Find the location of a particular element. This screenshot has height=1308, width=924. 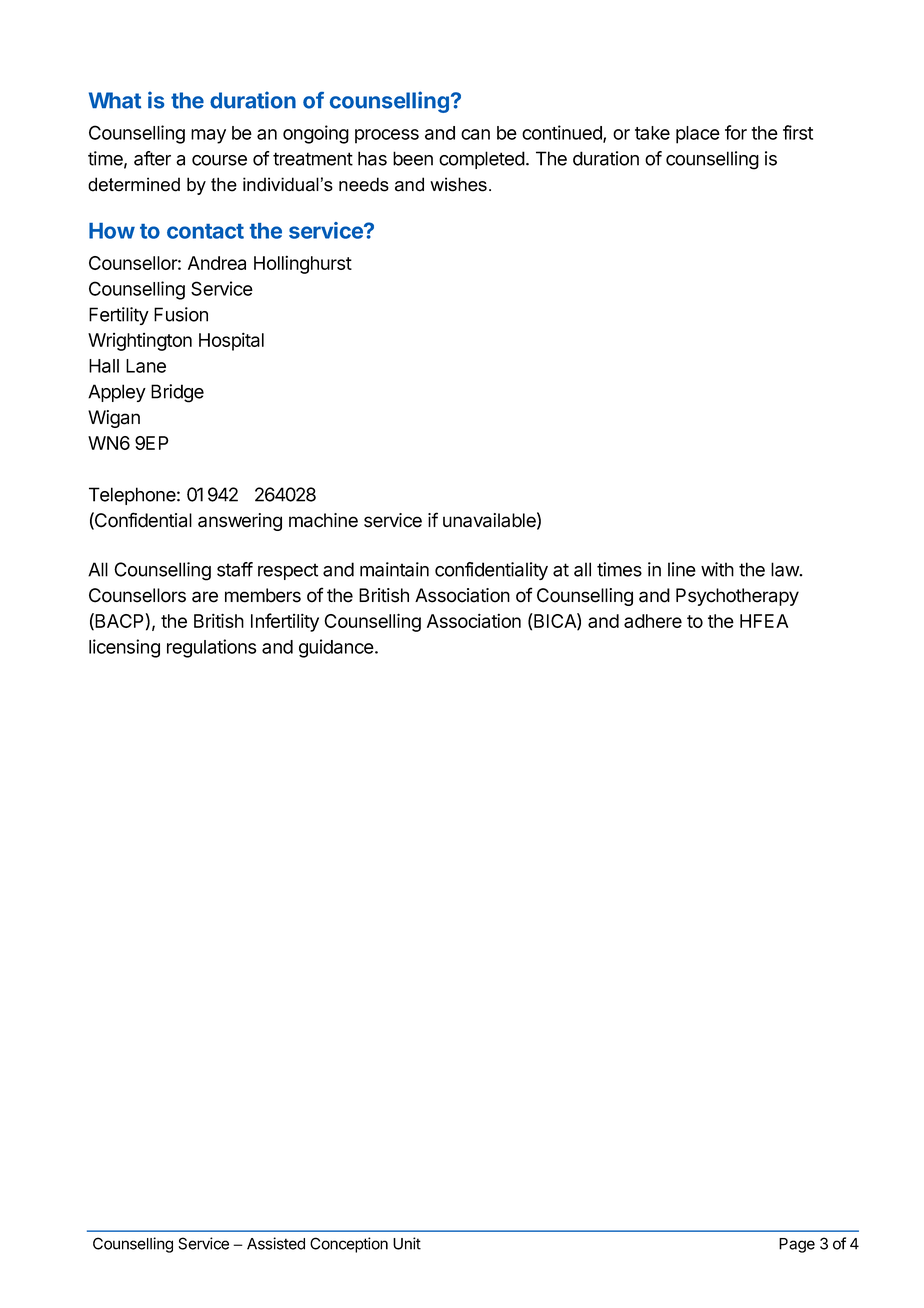

adhere is located at coordinates (653, 621).
